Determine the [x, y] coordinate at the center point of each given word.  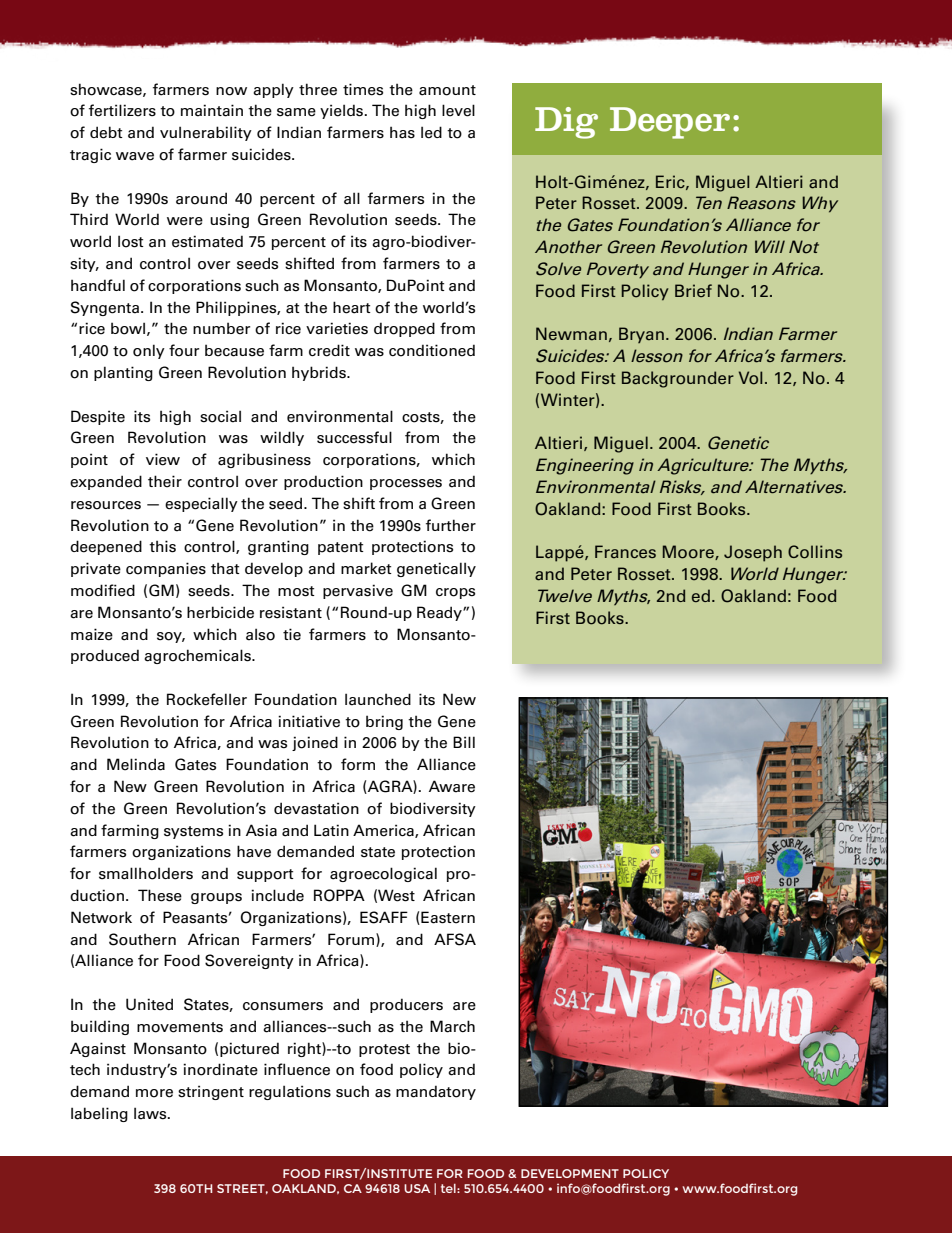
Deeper [670, 123]
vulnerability [206, 133]
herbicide [220, 612]
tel [449, 1188]
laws [151, 1113]
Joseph [753, 553]
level [458, 110]
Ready [440, 613]
